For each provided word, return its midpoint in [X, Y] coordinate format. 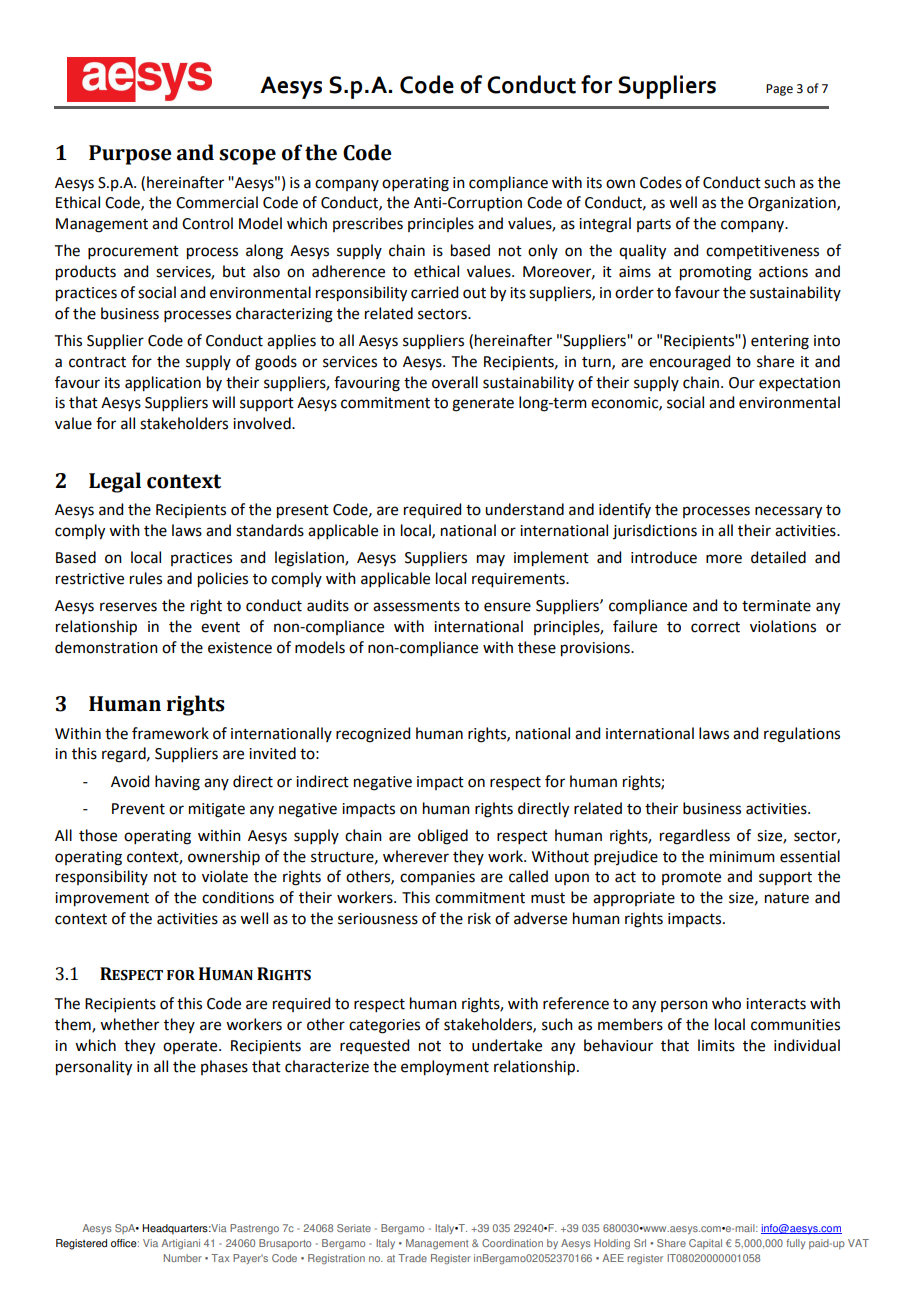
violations [783, 626]
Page [779, 90]
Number [183, 1258]
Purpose [130, 155]
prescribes [368, 224]
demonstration [106, 647]
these [537, 647]
